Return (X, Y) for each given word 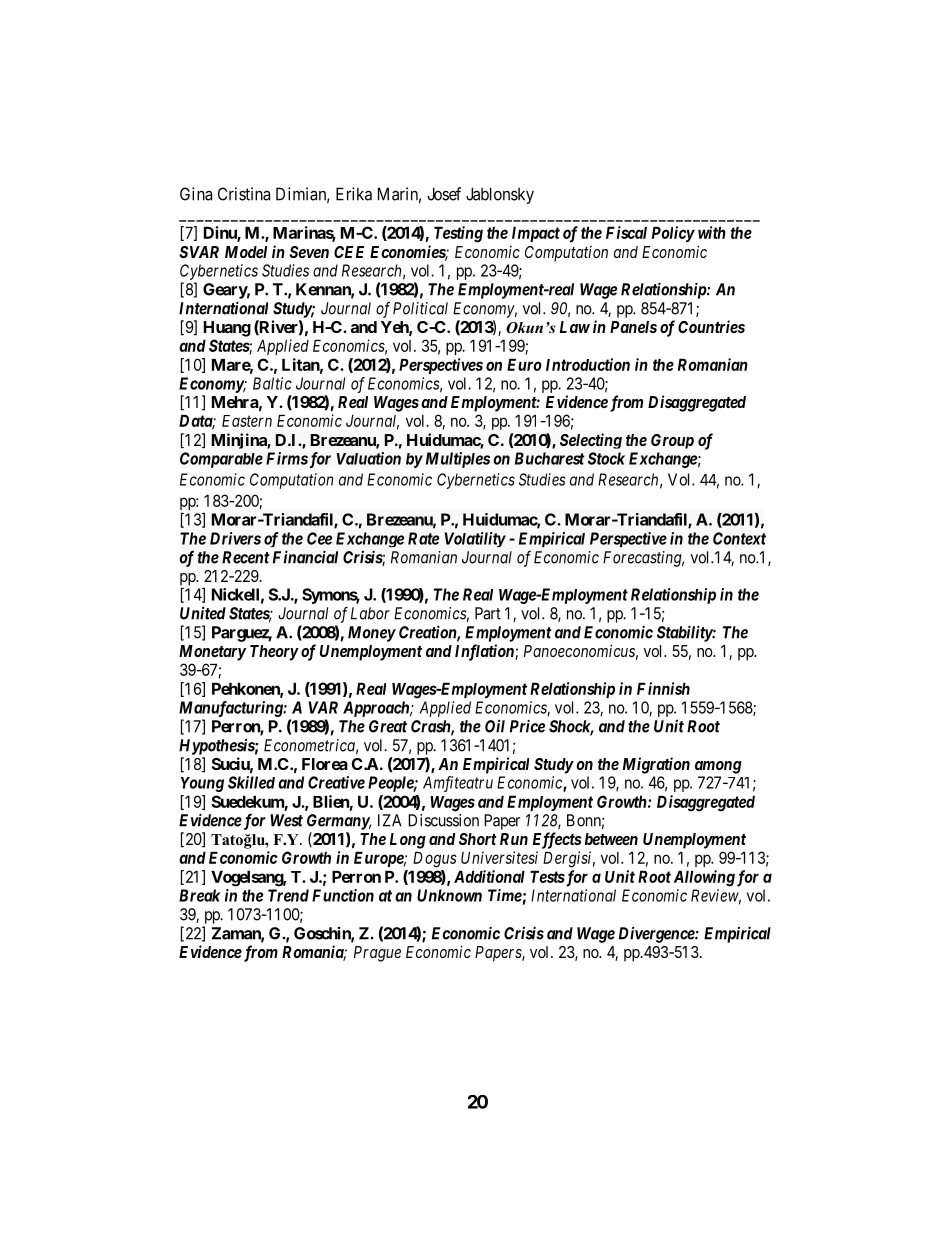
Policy (673, 234)
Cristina (244, 194)
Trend (288, 895)
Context (739, 538)
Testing (458, 234)
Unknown (449, 895)
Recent (245, 557)
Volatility (475, 539)
